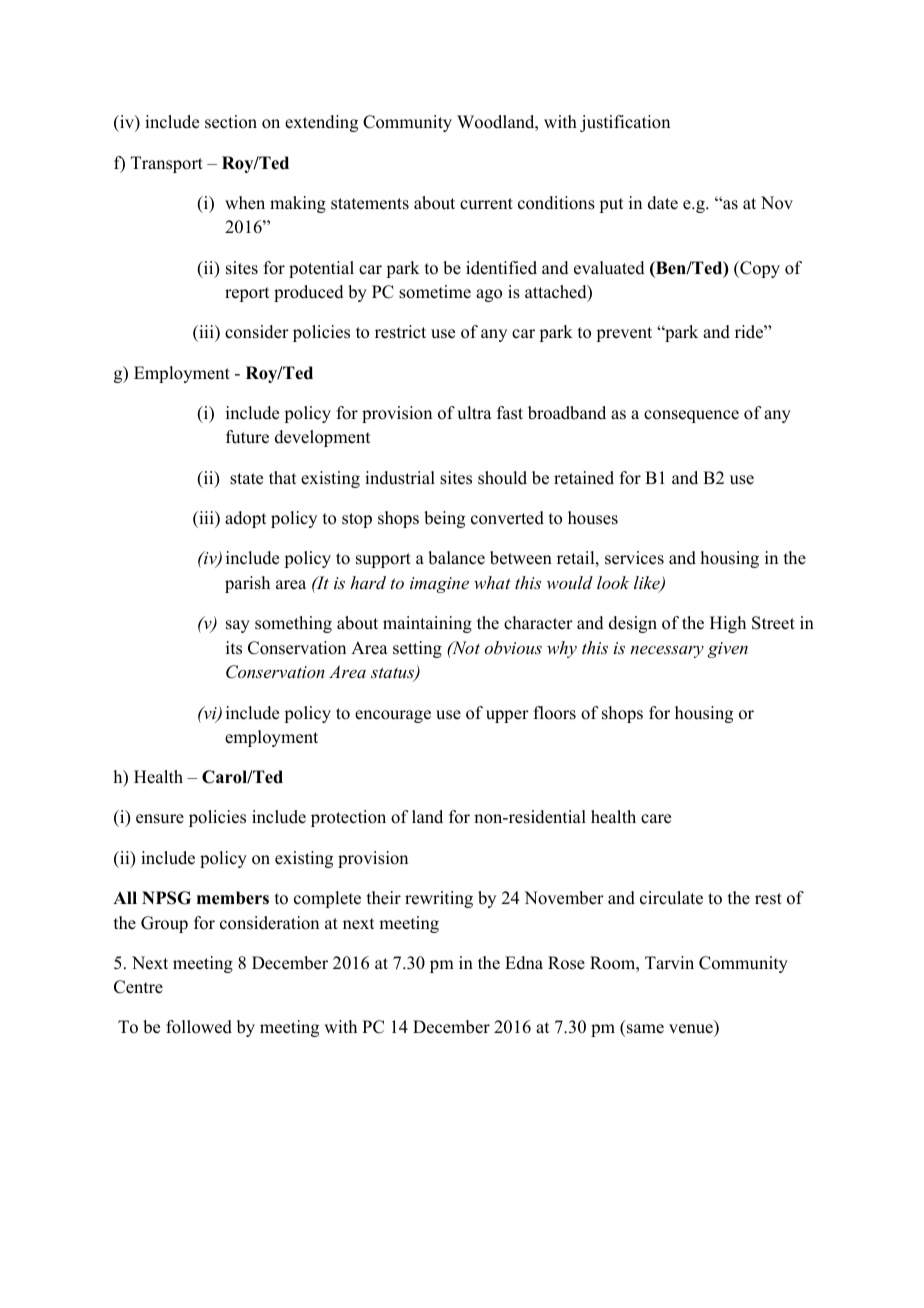 This image has width=924, height=1308. What do you see at coordinates (625, 123) in the image?
I see `justification` at bounding box center [625, 123].
